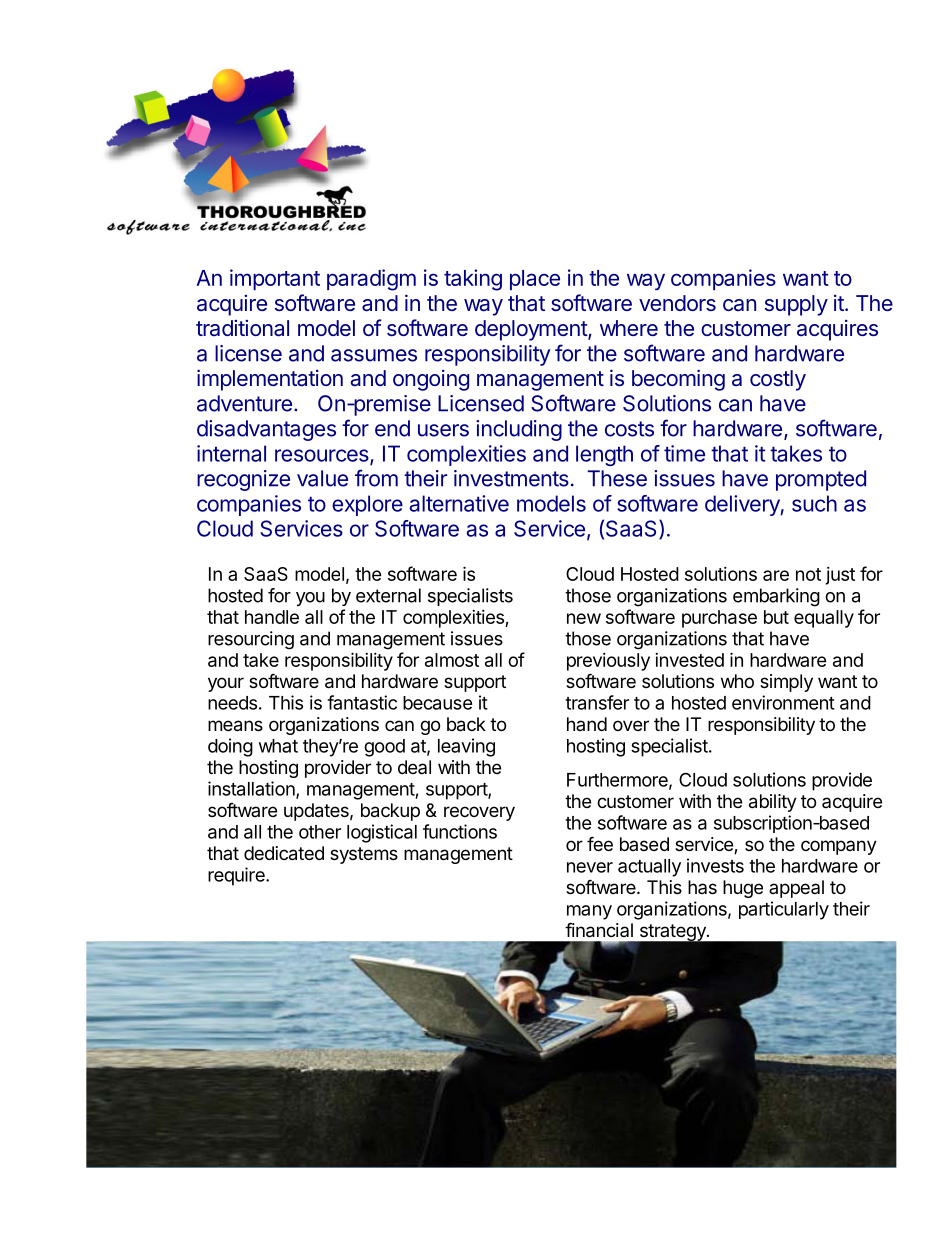 The width and height of the page is (952, 1233). Describe the element at coordinates (786, 683) in the page. I see `simply` at that location.
